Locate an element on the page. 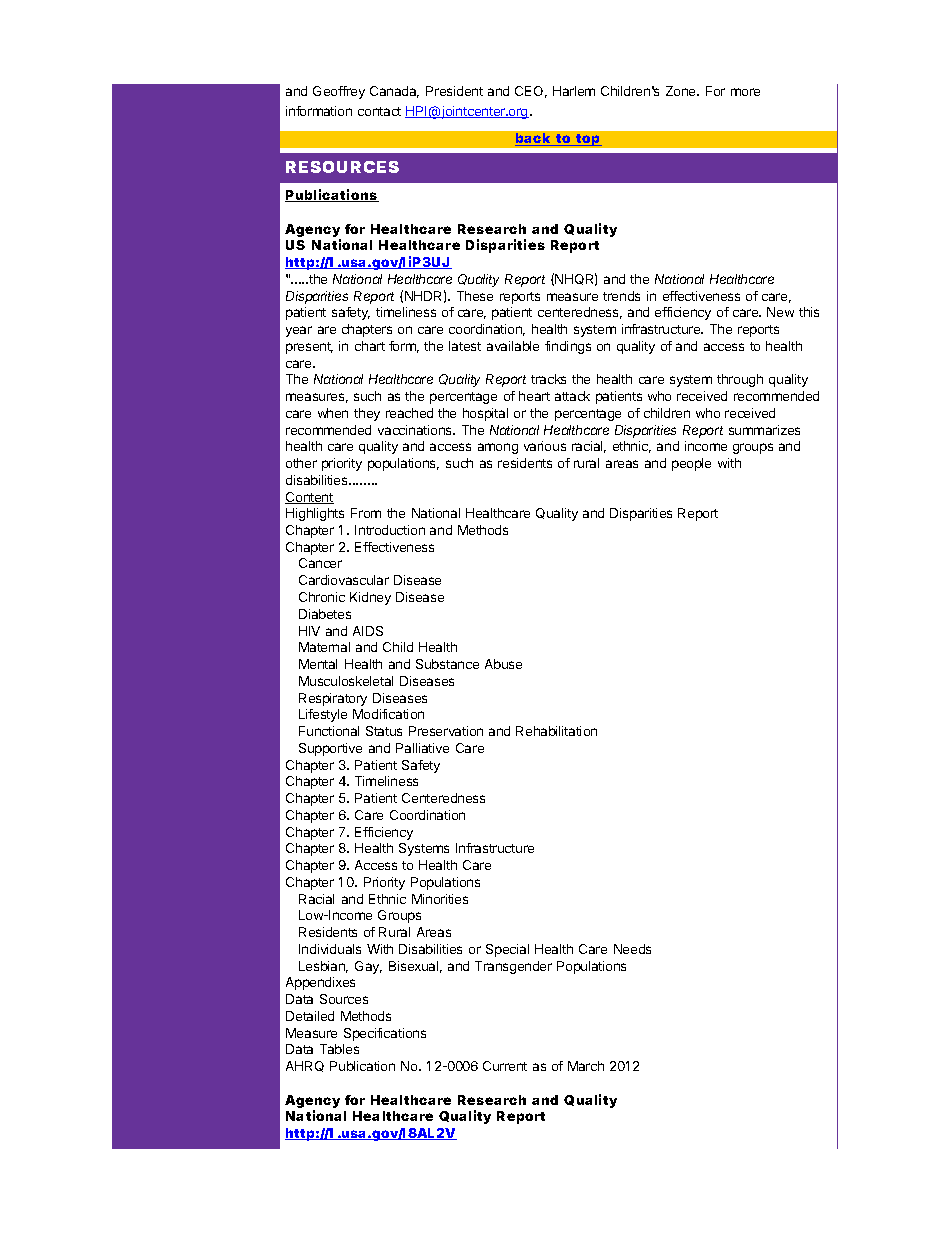 The width and height of the page is (952, 1233). Cardiovascular is located at coordinates (344, 580).
